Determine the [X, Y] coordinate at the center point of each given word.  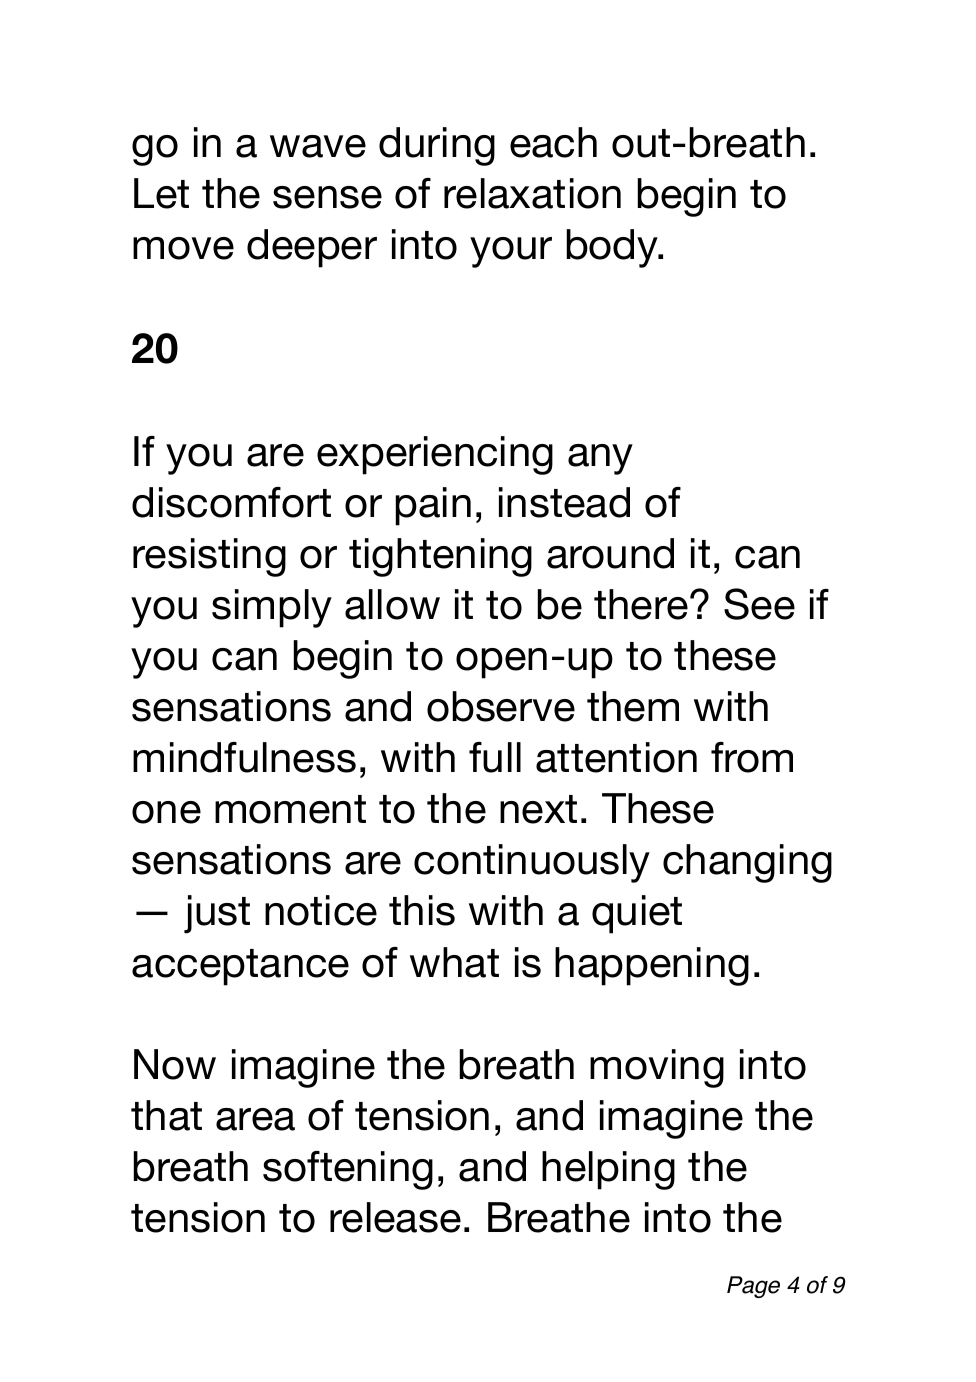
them [633, 706]
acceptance [240, 967]
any [600, 459]
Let [161, 193]
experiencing [435, 455]
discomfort [231, 502]
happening [652, 966]
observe [501, 706]
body [613, 248]
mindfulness [244, 757]
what [454, 962]
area [255, 1119]
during [437, 146]
